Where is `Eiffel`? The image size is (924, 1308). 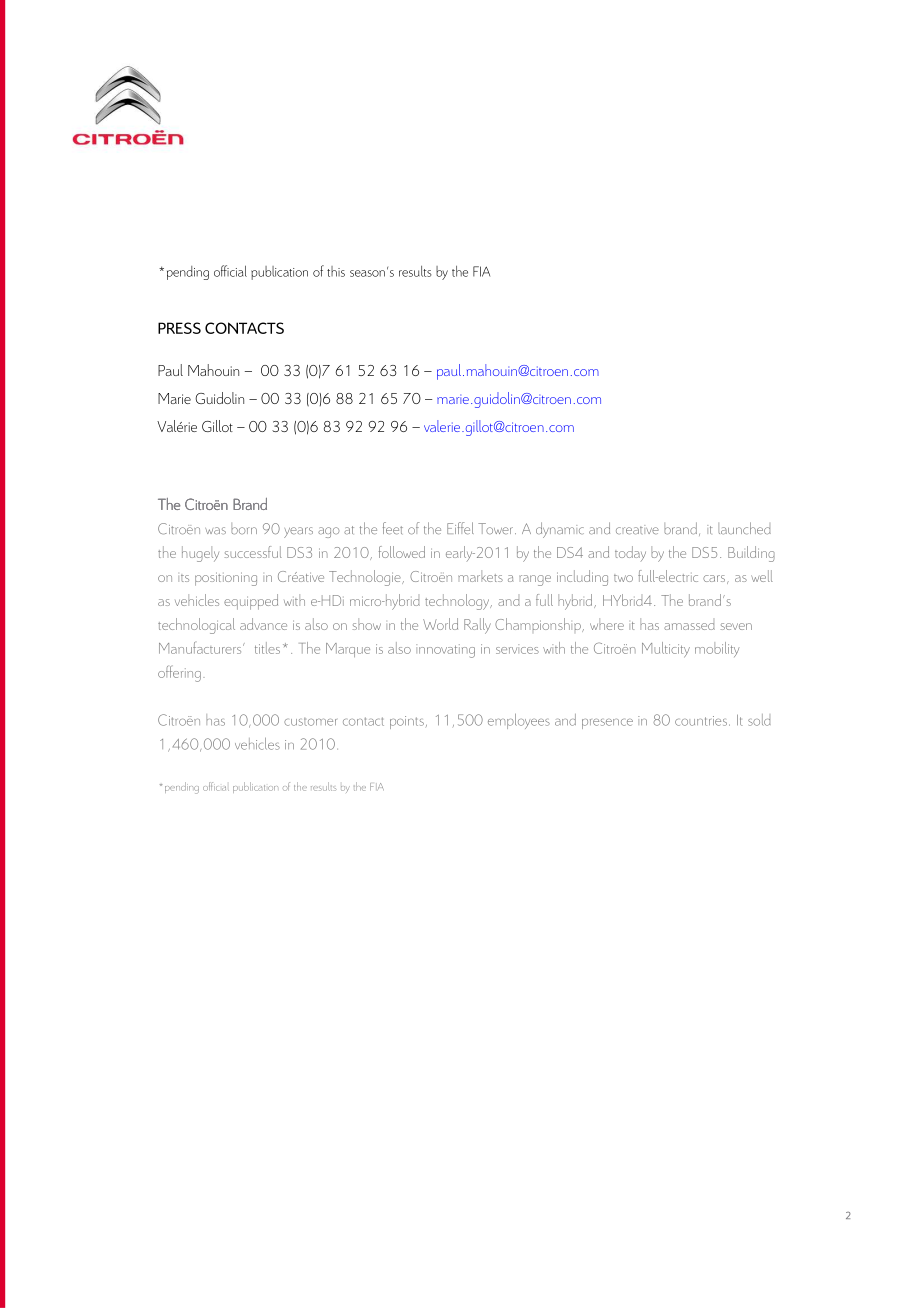 Eiffel is located at coordinates (460, 528).
